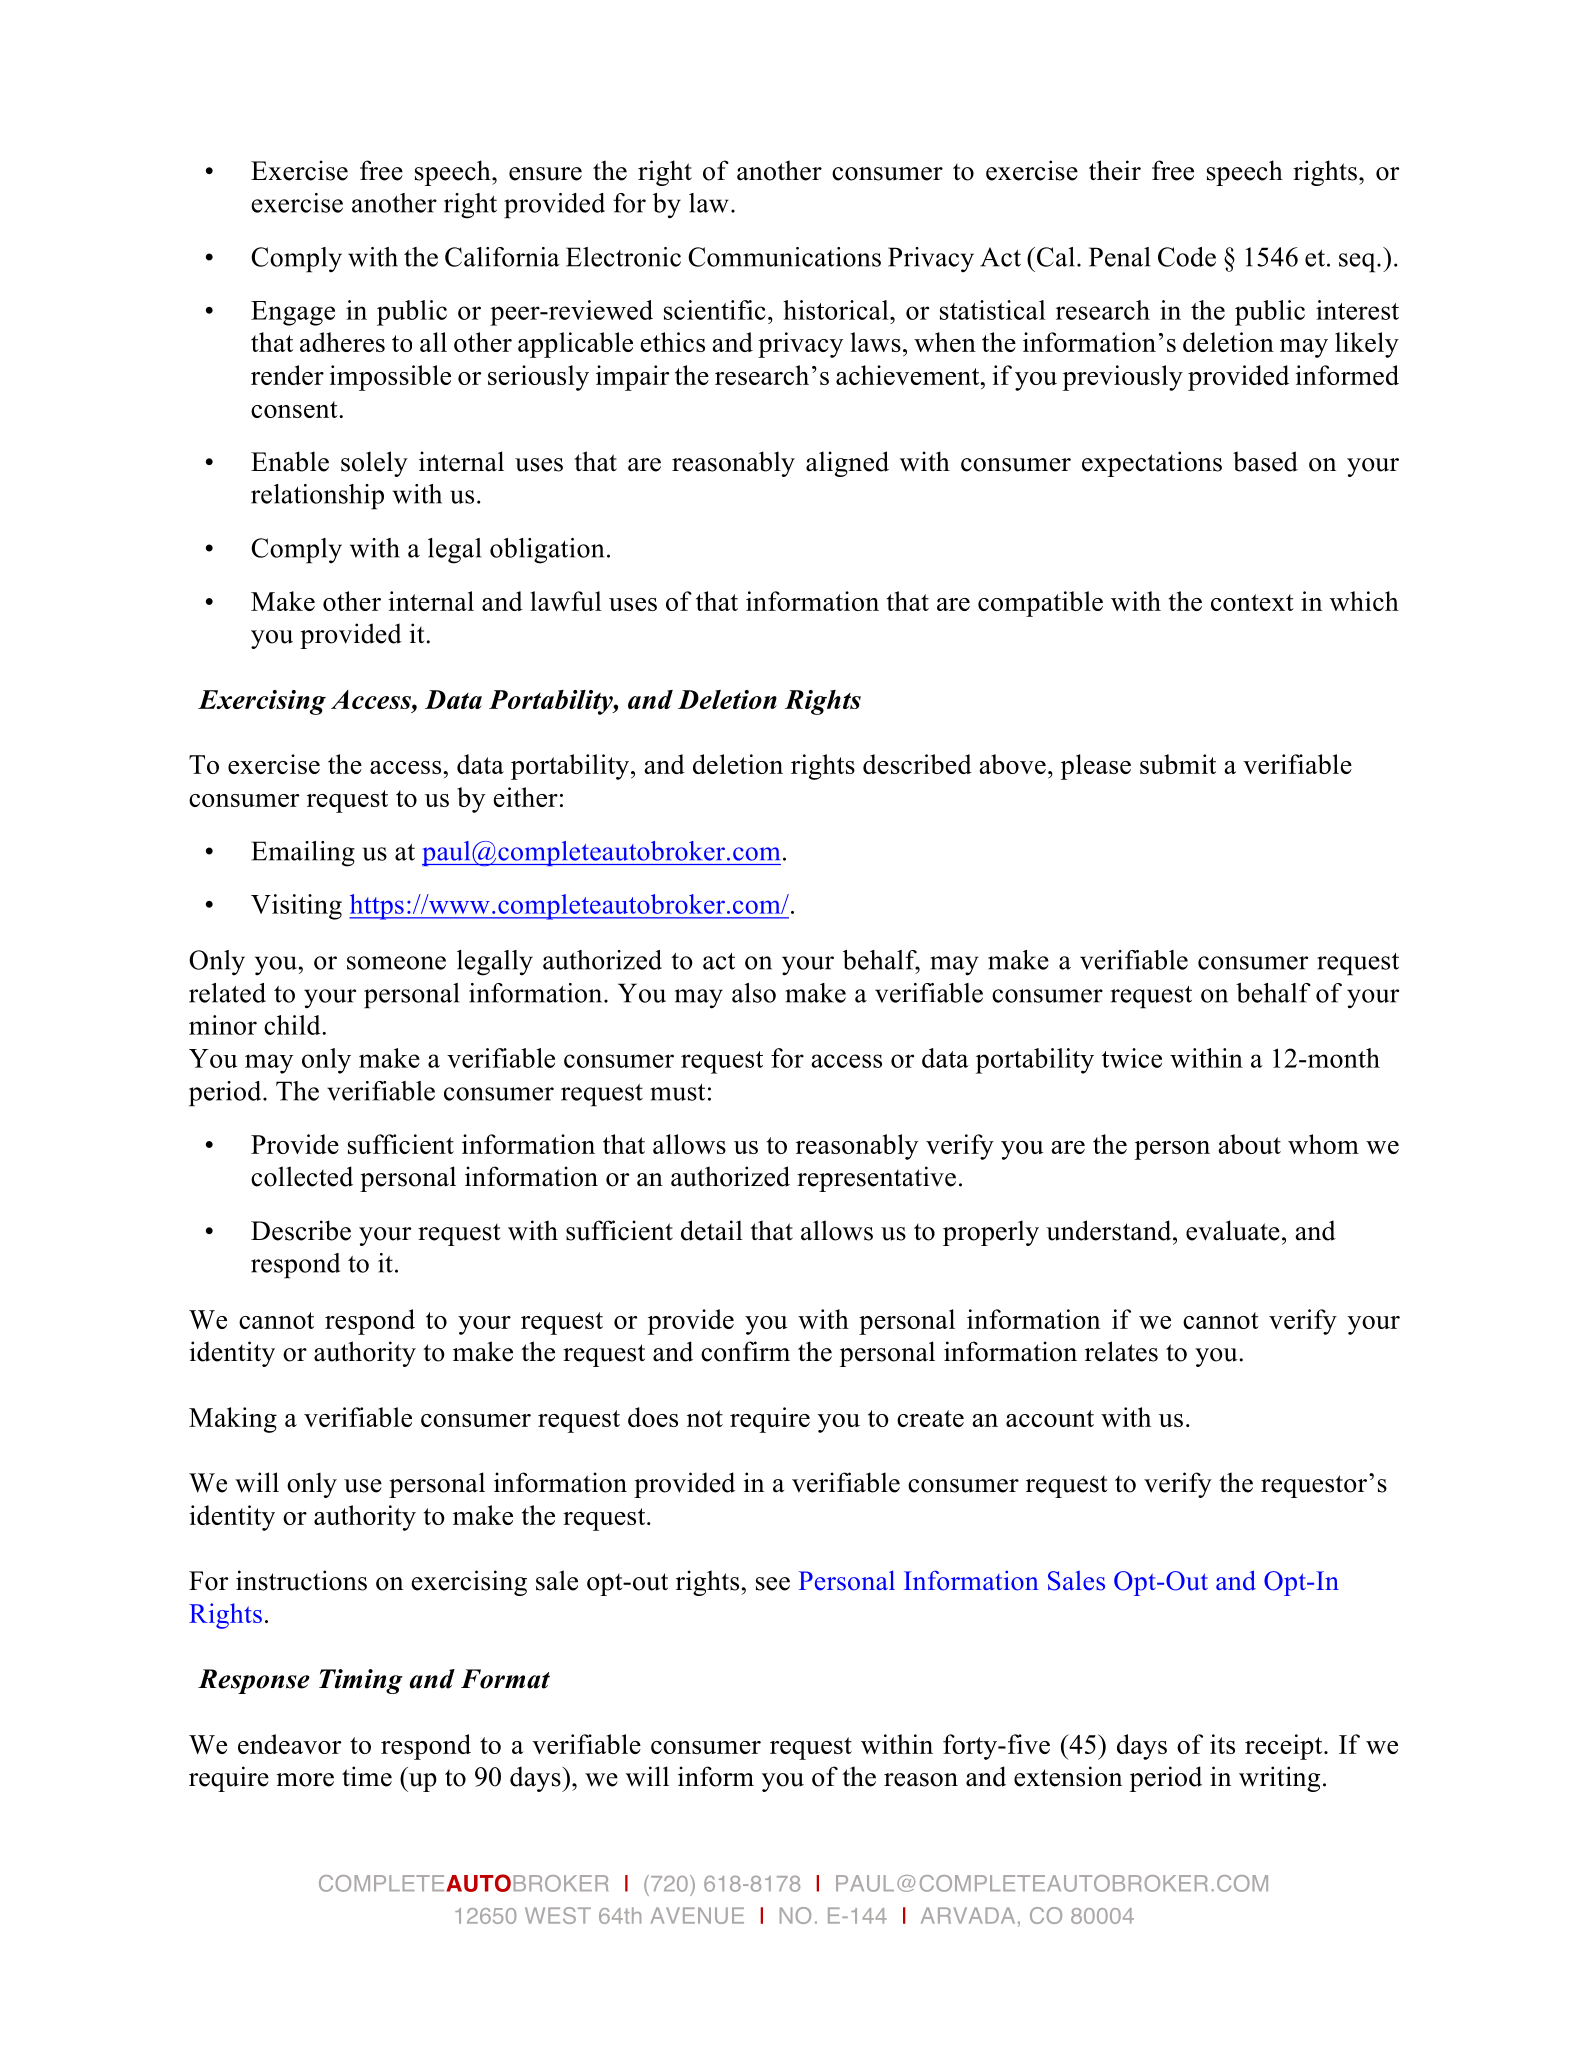 The height and width of the screenshot is (2048, 1583). I want to click on evaluate, so click(1233, 1230).
